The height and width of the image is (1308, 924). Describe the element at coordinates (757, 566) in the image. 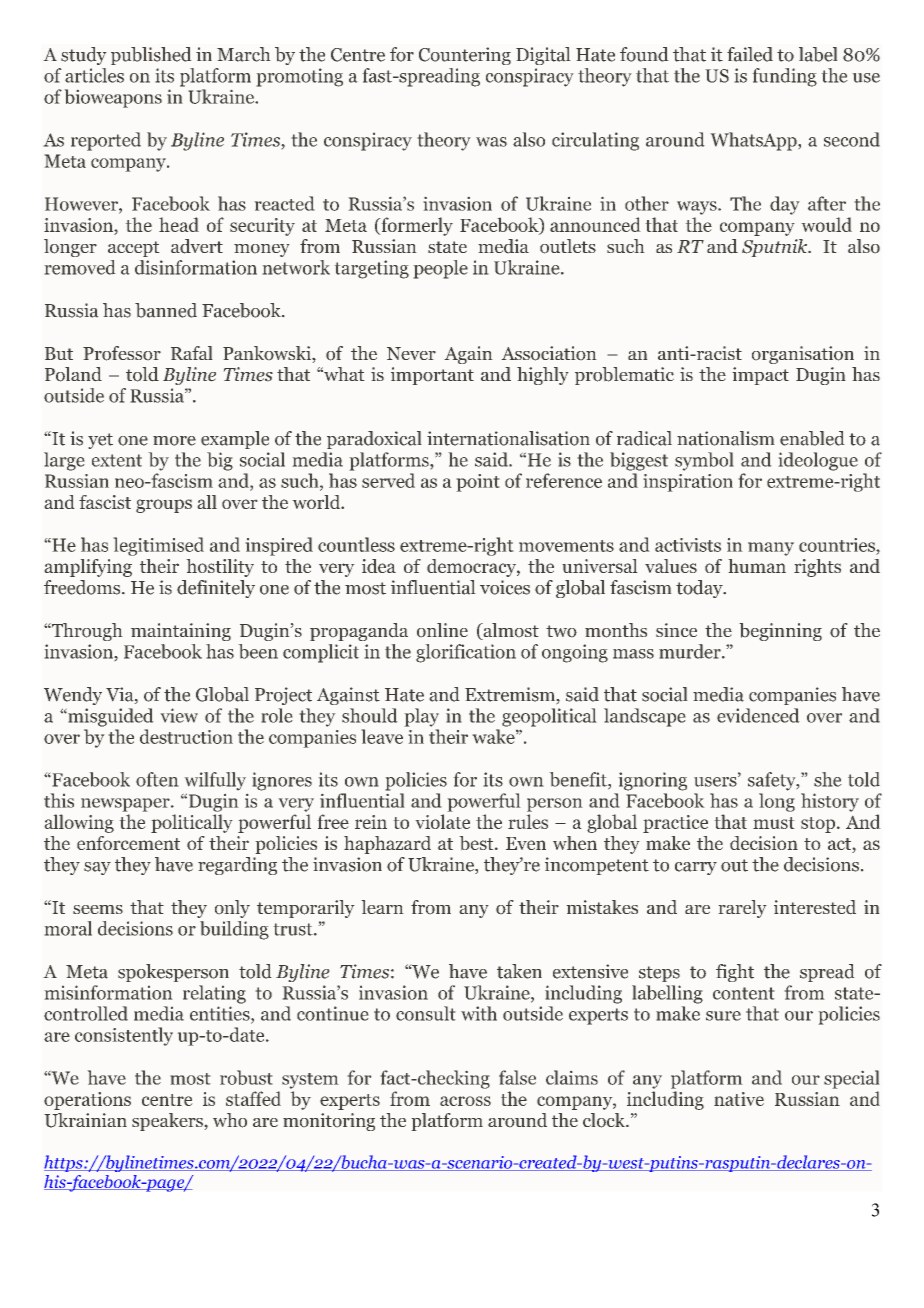

I see `human` at that location.
